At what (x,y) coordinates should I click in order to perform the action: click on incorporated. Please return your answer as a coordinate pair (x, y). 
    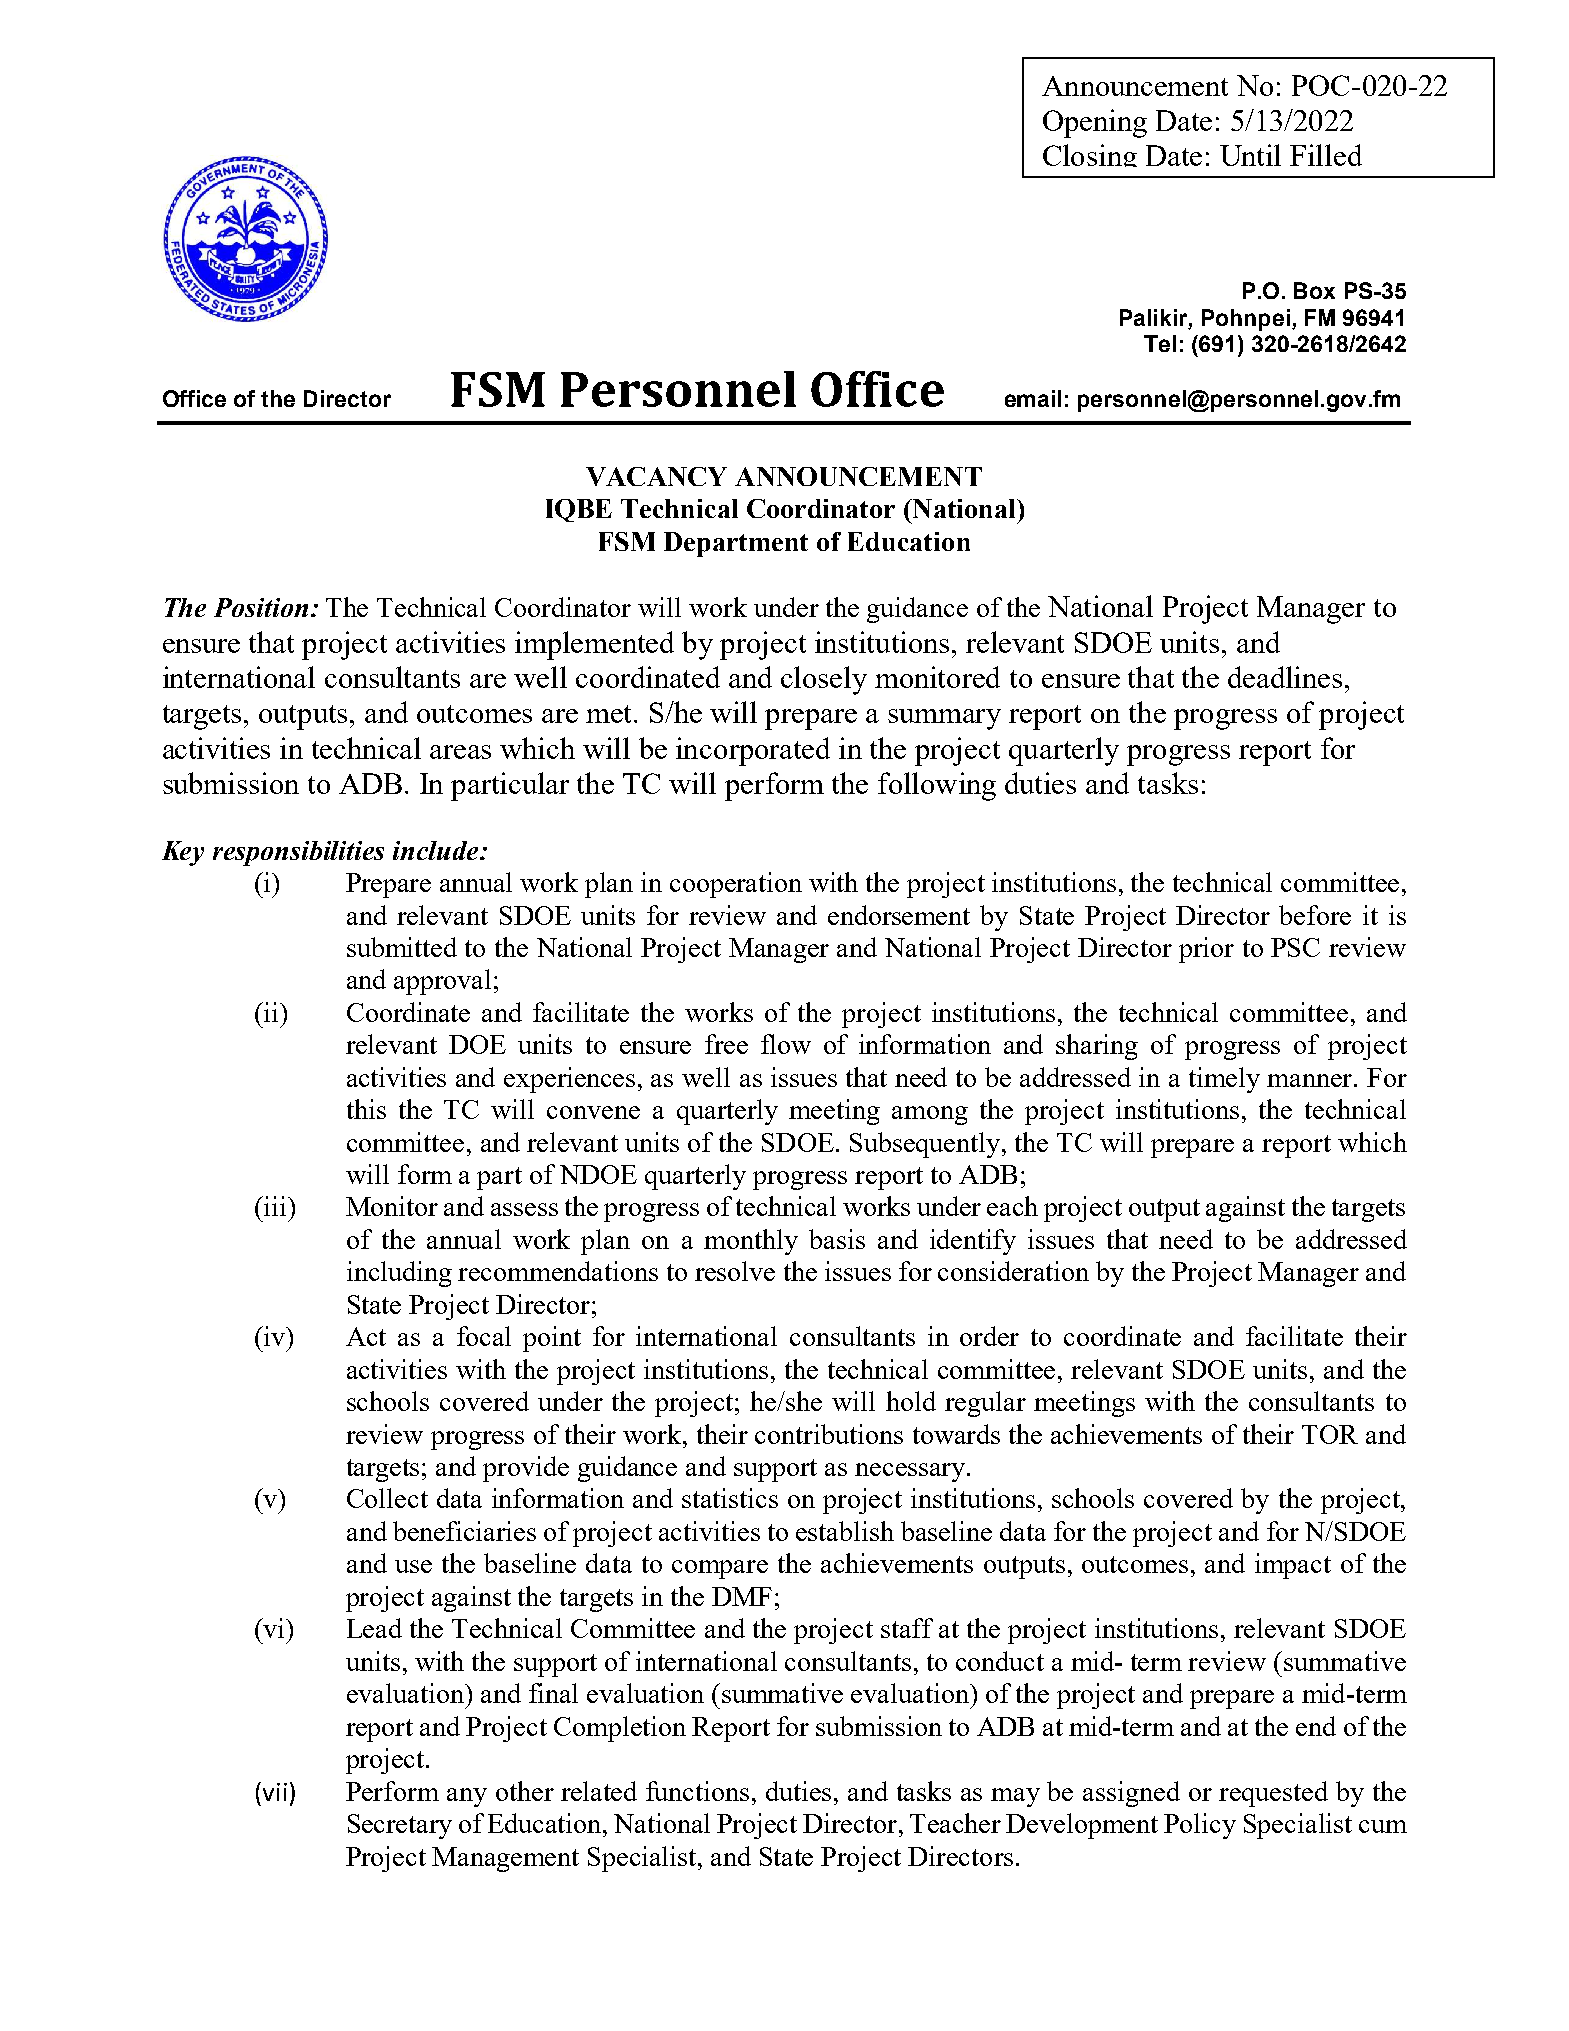
    Looking at the image, I should click on (753, 751).
